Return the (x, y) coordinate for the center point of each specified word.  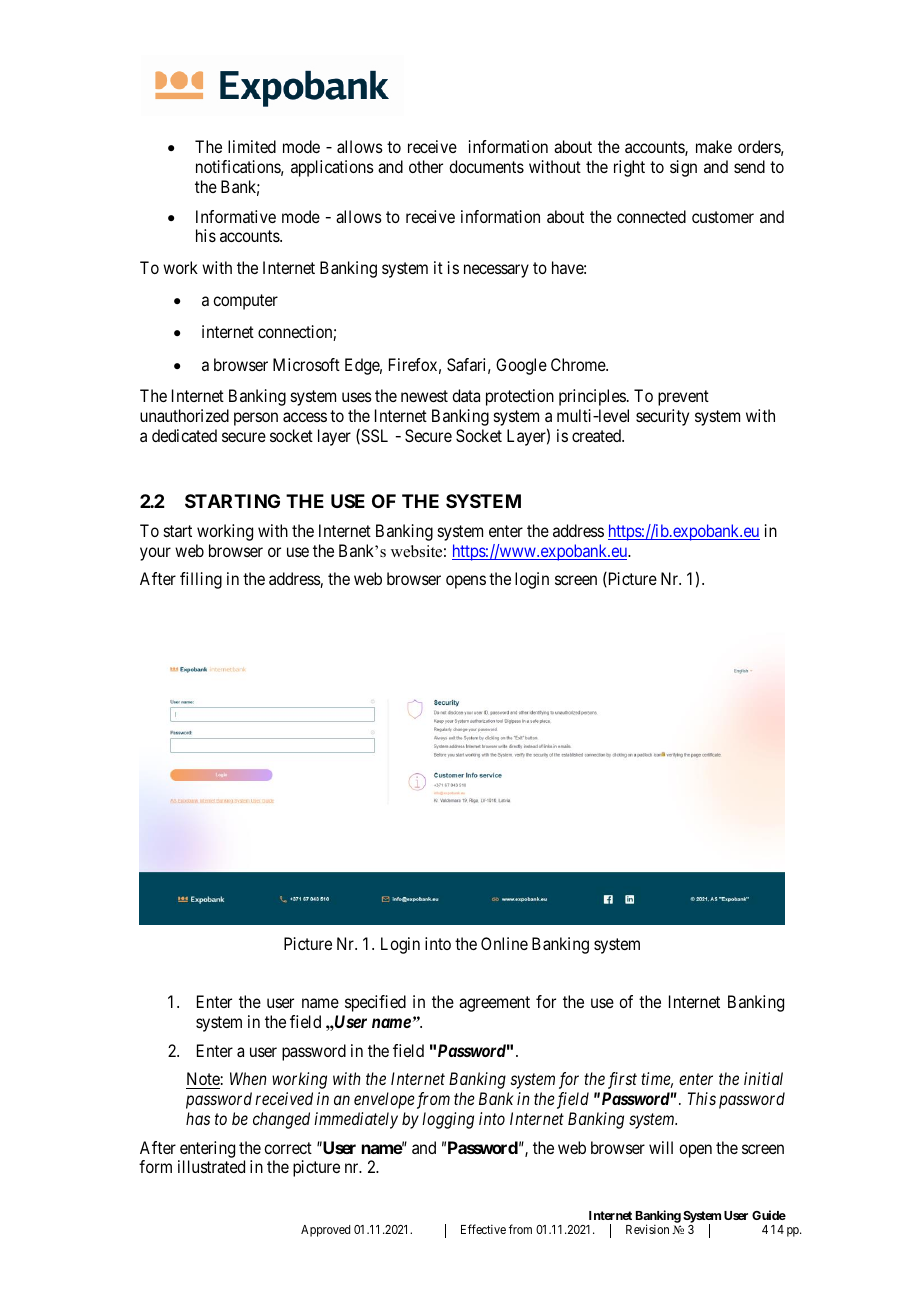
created (597, 435)
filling (201, 580)
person (256, 419)
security (662, 417)
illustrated (211, 1166)
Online (504, 943)
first (622, 1080)
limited (252, 146)
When (248, 1078)
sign (683, 168)
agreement (494, 1004)
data (466, 395)
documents (486, 166)
